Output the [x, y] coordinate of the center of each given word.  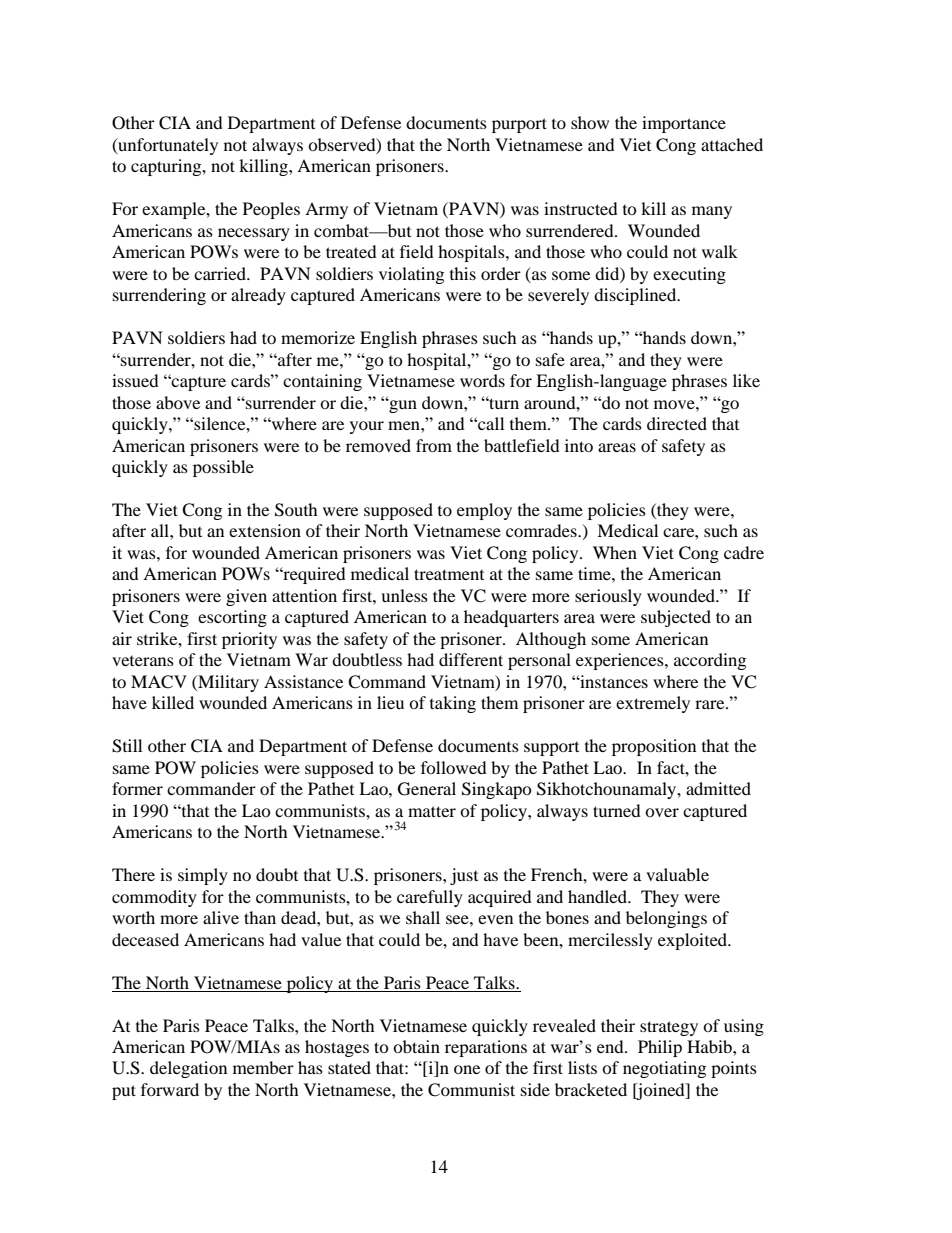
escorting [232, 618]
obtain [416, 1046]
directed [677, 423]
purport [519, 125]
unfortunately [167, 146]
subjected [676, 618]
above [178, 402]
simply [203, 876]
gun [402, 406]
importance [684, 124]
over [662, 812]
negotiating [664, 1069]
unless [404, 595]
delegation [188, 1069]
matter [432, 811]
